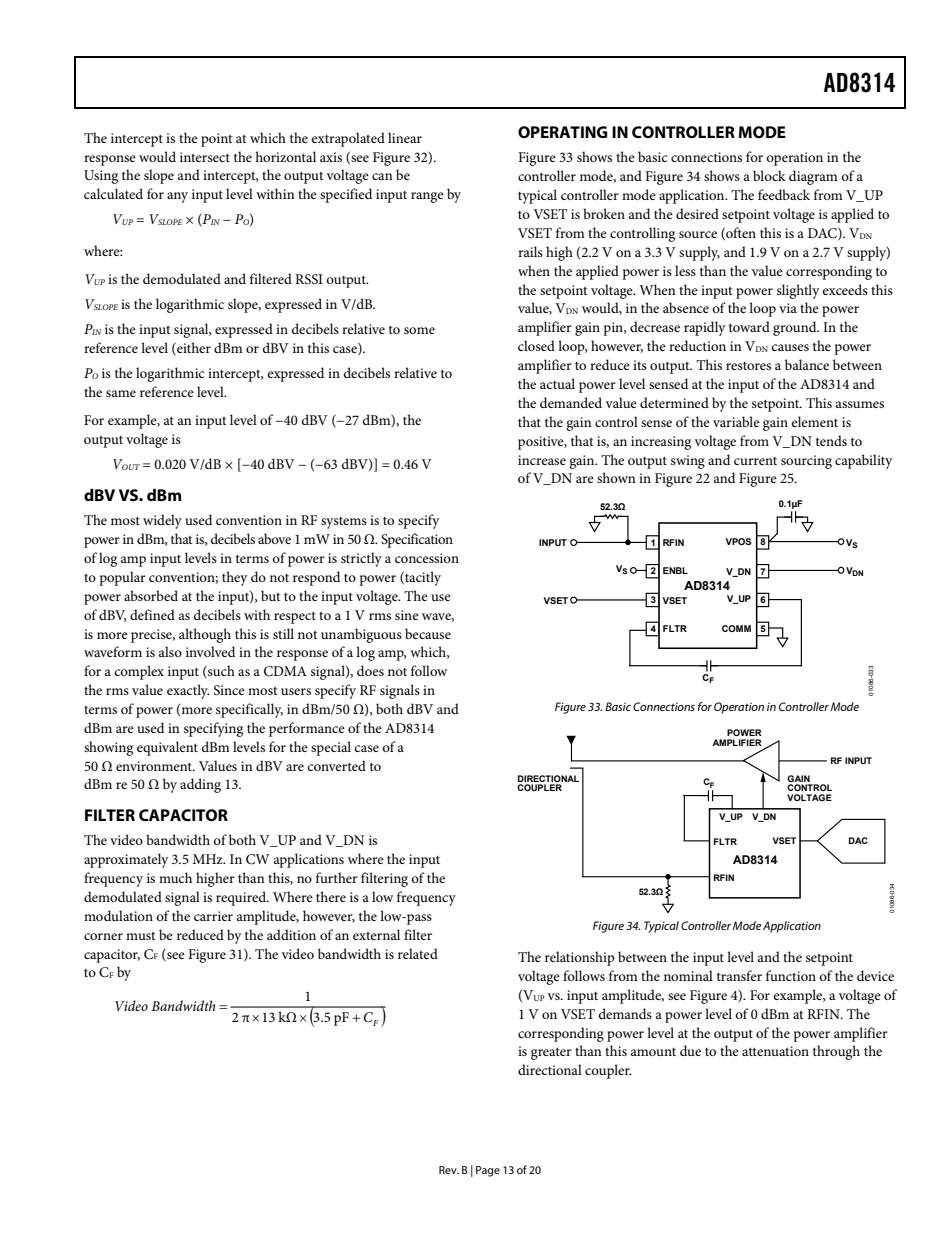 This page has width=952, height=1233. What do you see at coordinates (427, 197) in the page?
I see `range` at bounding box center [427, 197].
